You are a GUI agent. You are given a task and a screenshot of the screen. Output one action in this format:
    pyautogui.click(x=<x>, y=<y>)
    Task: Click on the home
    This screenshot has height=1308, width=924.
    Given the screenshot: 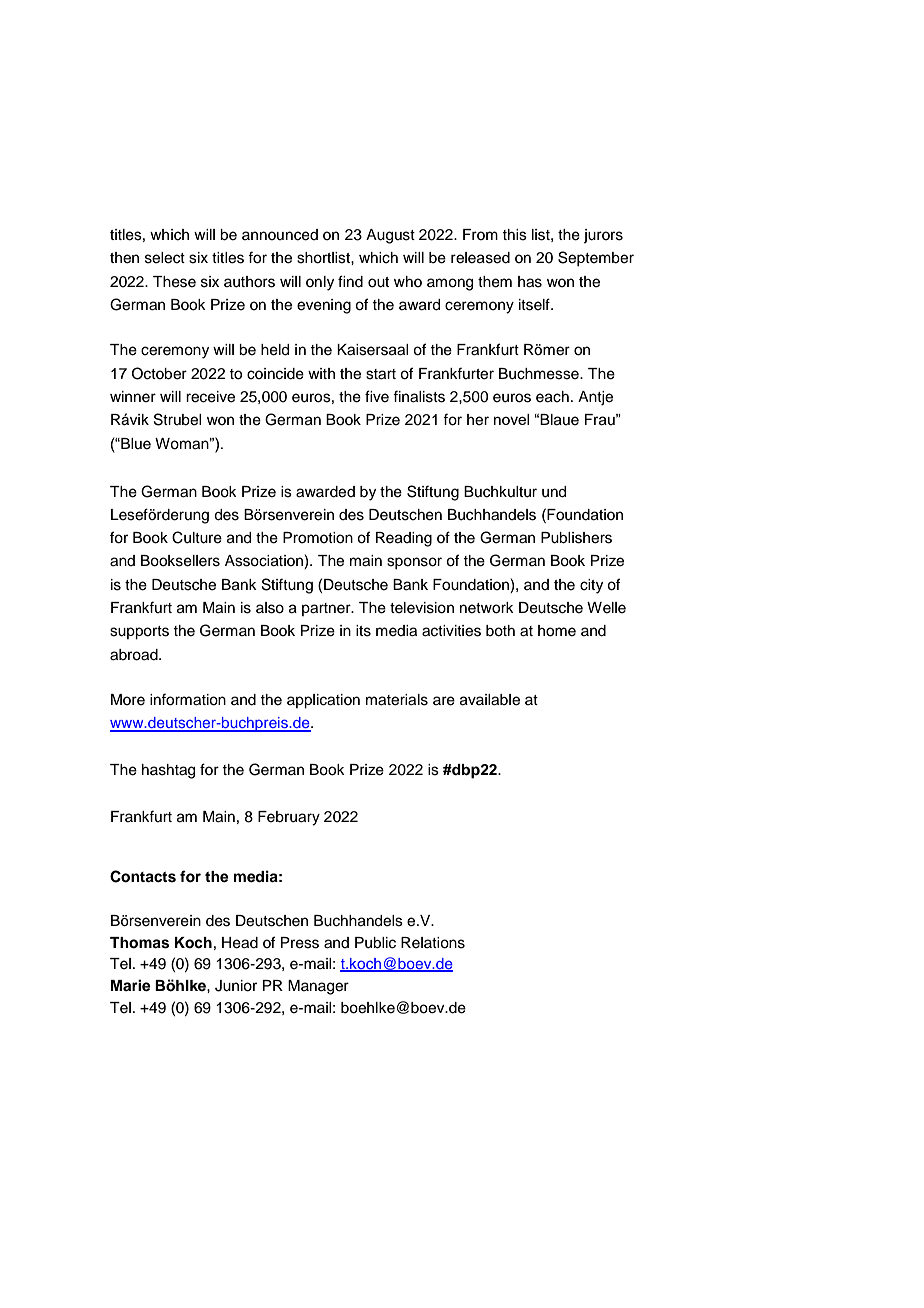 What is the action you would take?
    pyautogui.click(x=557, y=631)
